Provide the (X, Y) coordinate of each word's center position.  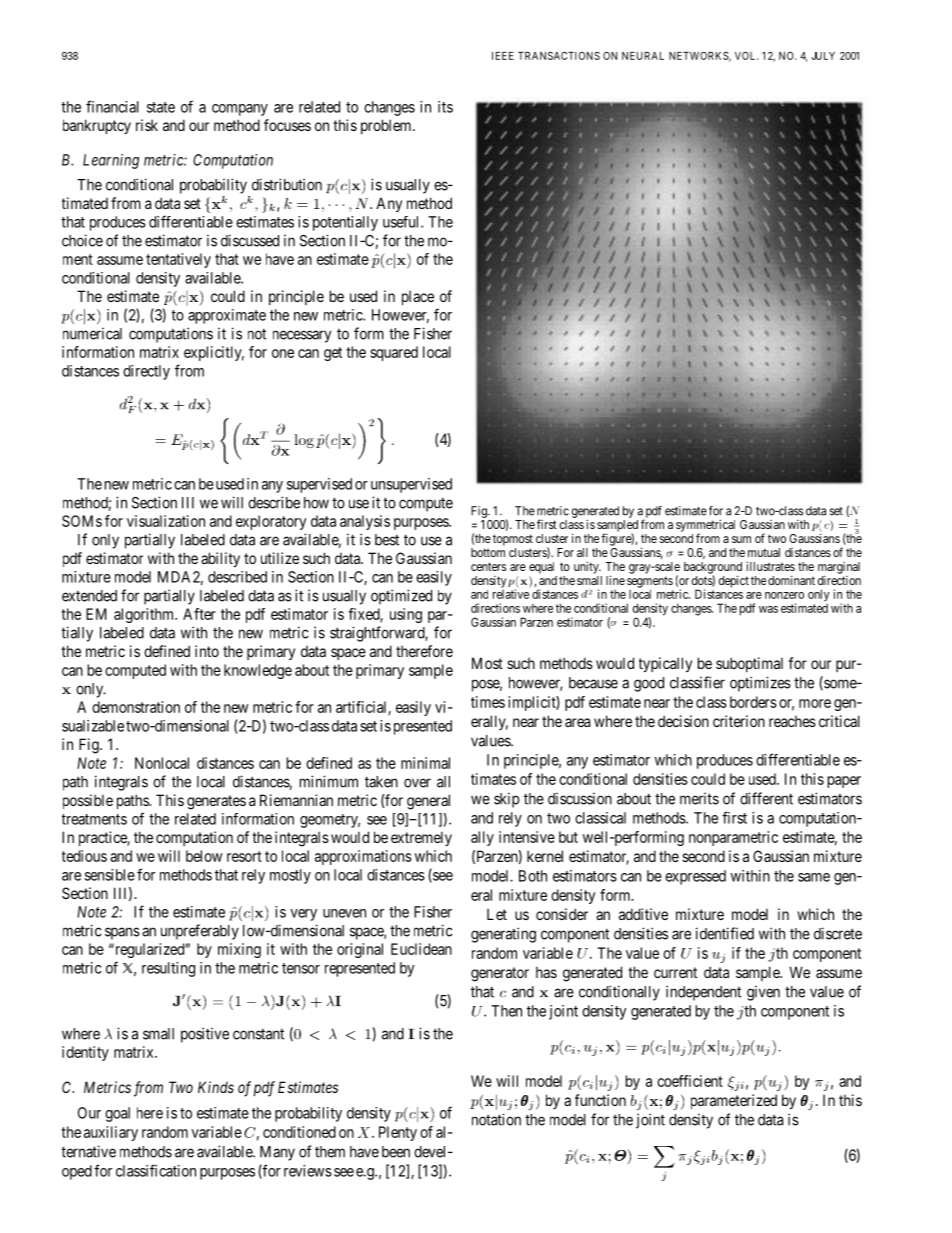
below (204, 856)
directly (146, 372)
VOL (746, 55)
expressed (695, 877)
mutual (764, 552)
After (199, 614)
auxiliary (111, 1133)
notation (496, 1119)
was (768, 609)
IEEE (503, 56)
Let (497, 914)
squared (394, 353)
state (161, 107)
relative (511, 594)
